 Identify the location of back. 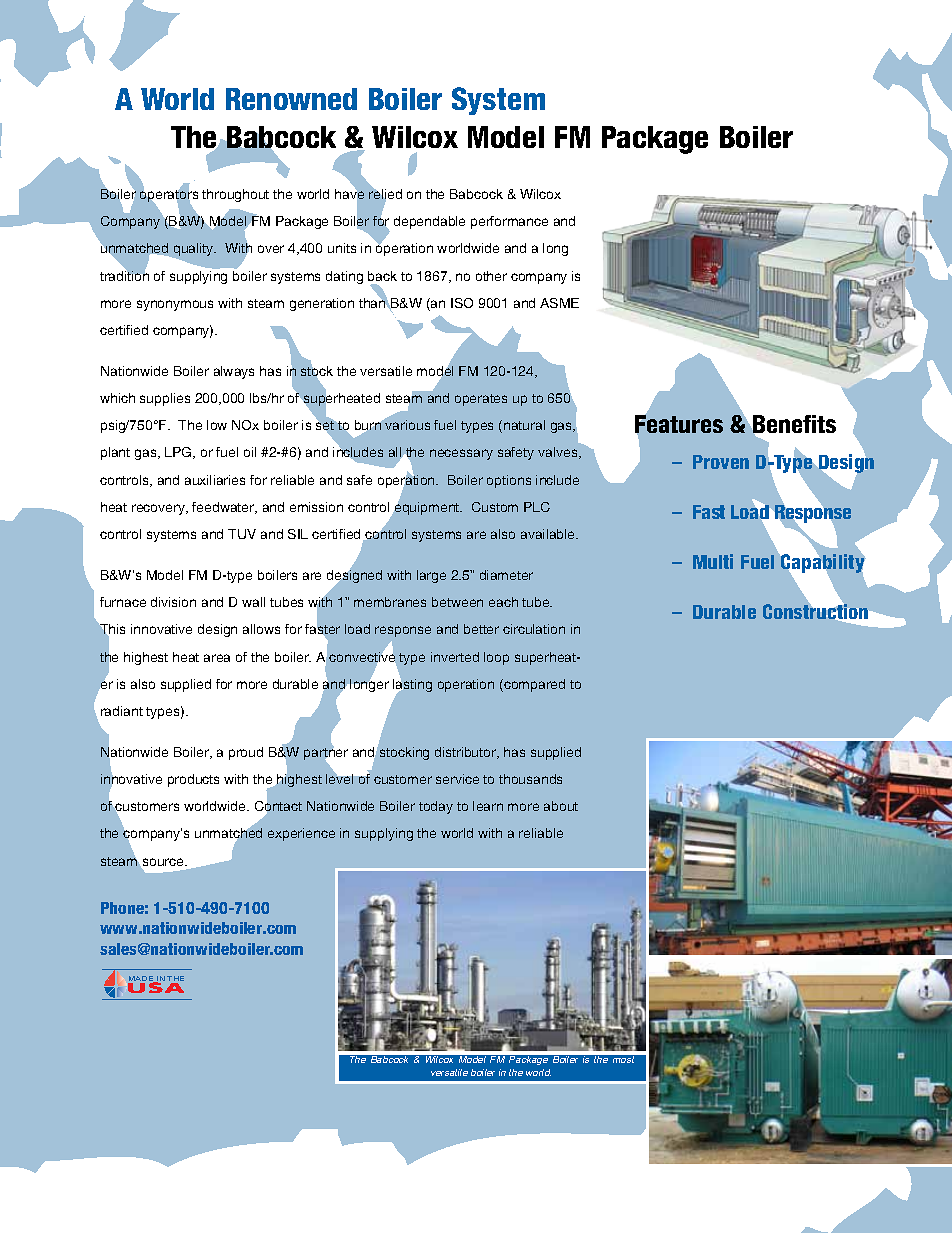
(382, 276).
